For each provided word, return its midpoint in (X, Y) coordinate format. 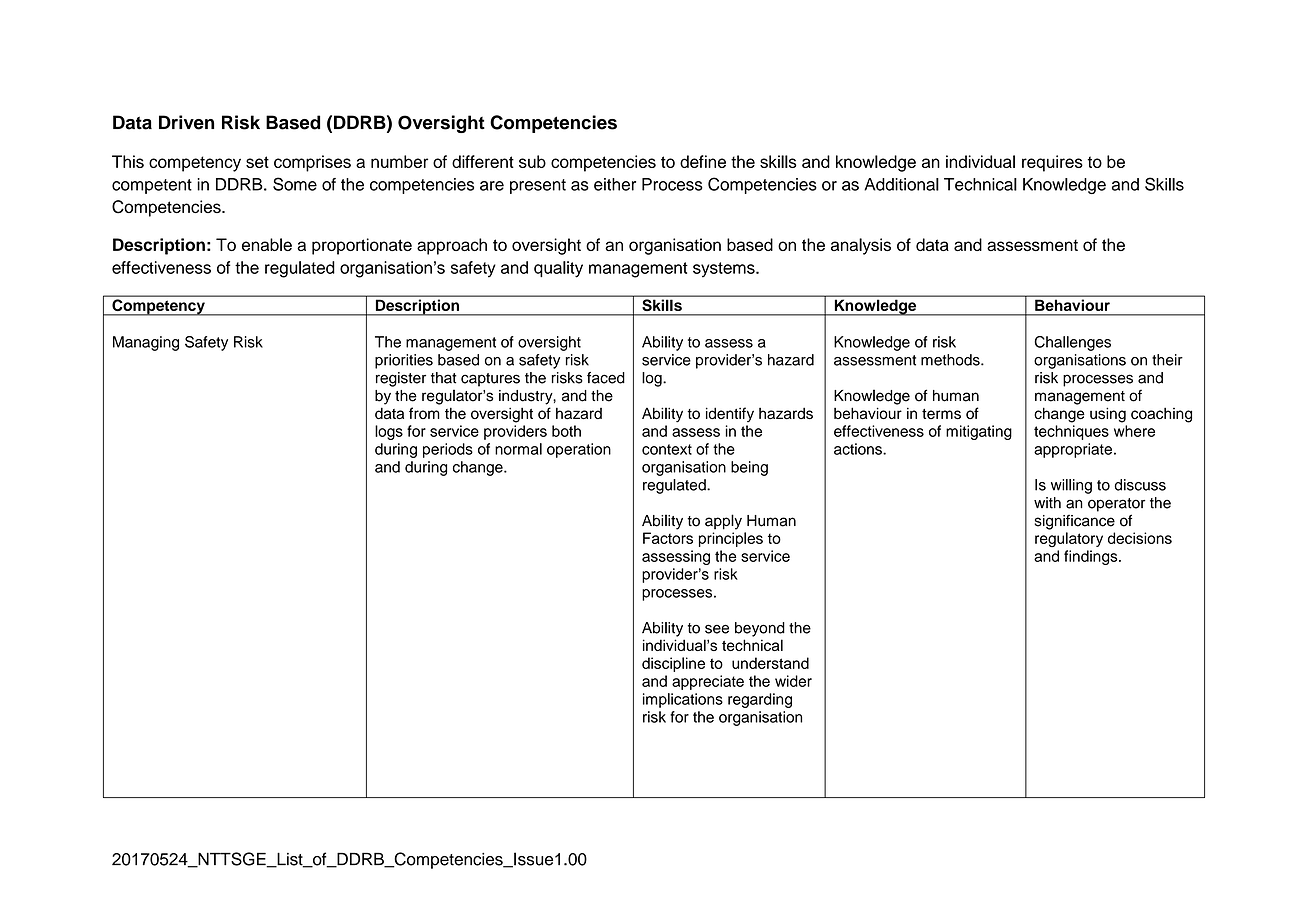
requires (1052, 163)
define (703, 161)
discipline (673, 664)
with (1047, 503)
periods (448, 450)
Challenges (1072, 343)
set (257, 162)
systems (725, 270)
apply (723, 522)
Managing (146, 343)
